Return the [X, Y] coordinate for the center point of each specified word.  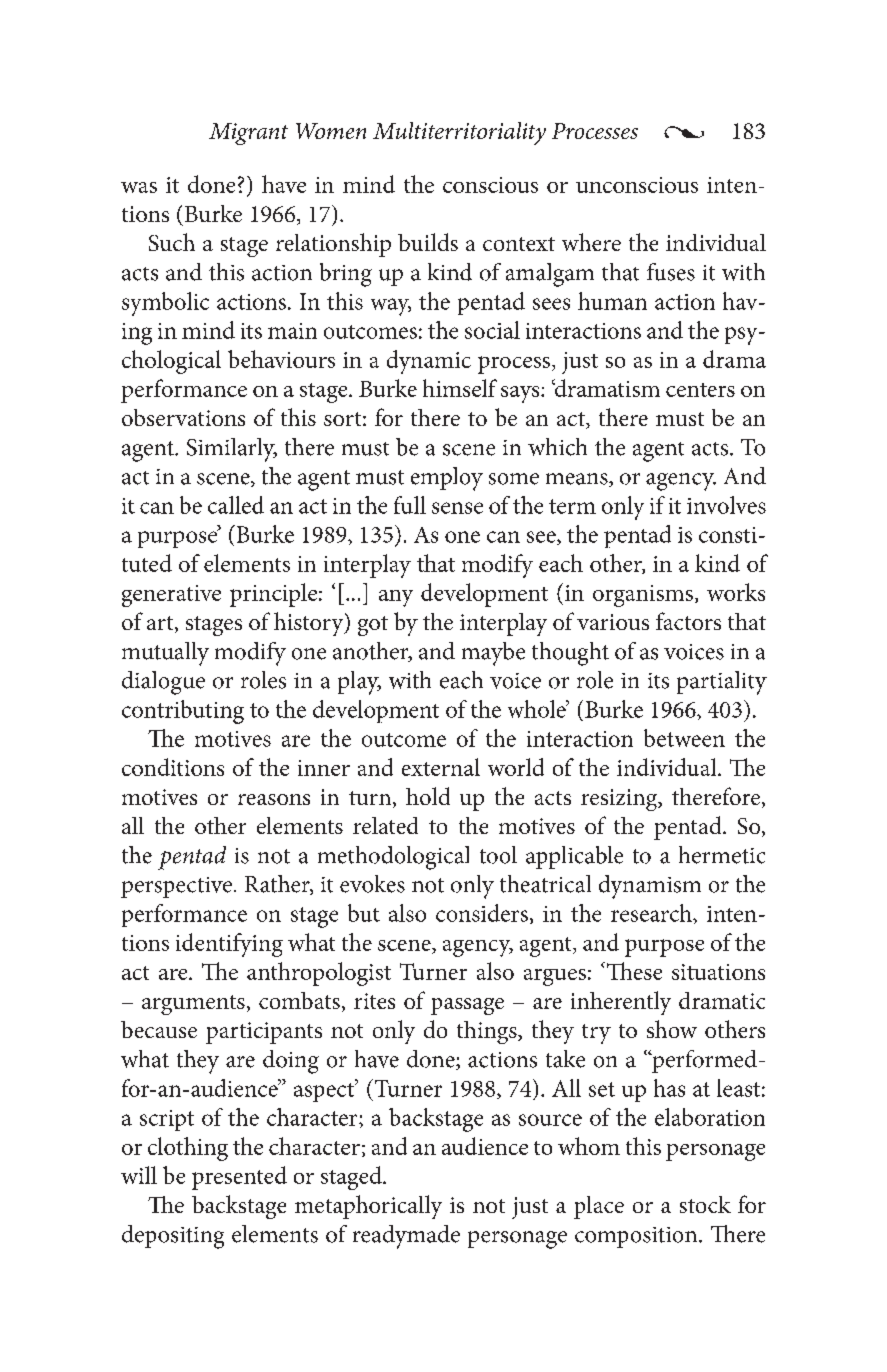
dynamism [650, 887]
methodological [393, 858]
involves [726, 505]
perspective [176, 887]
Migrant [248, 134]
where [591, 242]
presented [239, 1178]
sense [457, 508]
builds [428, 242]
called [236, 505]
